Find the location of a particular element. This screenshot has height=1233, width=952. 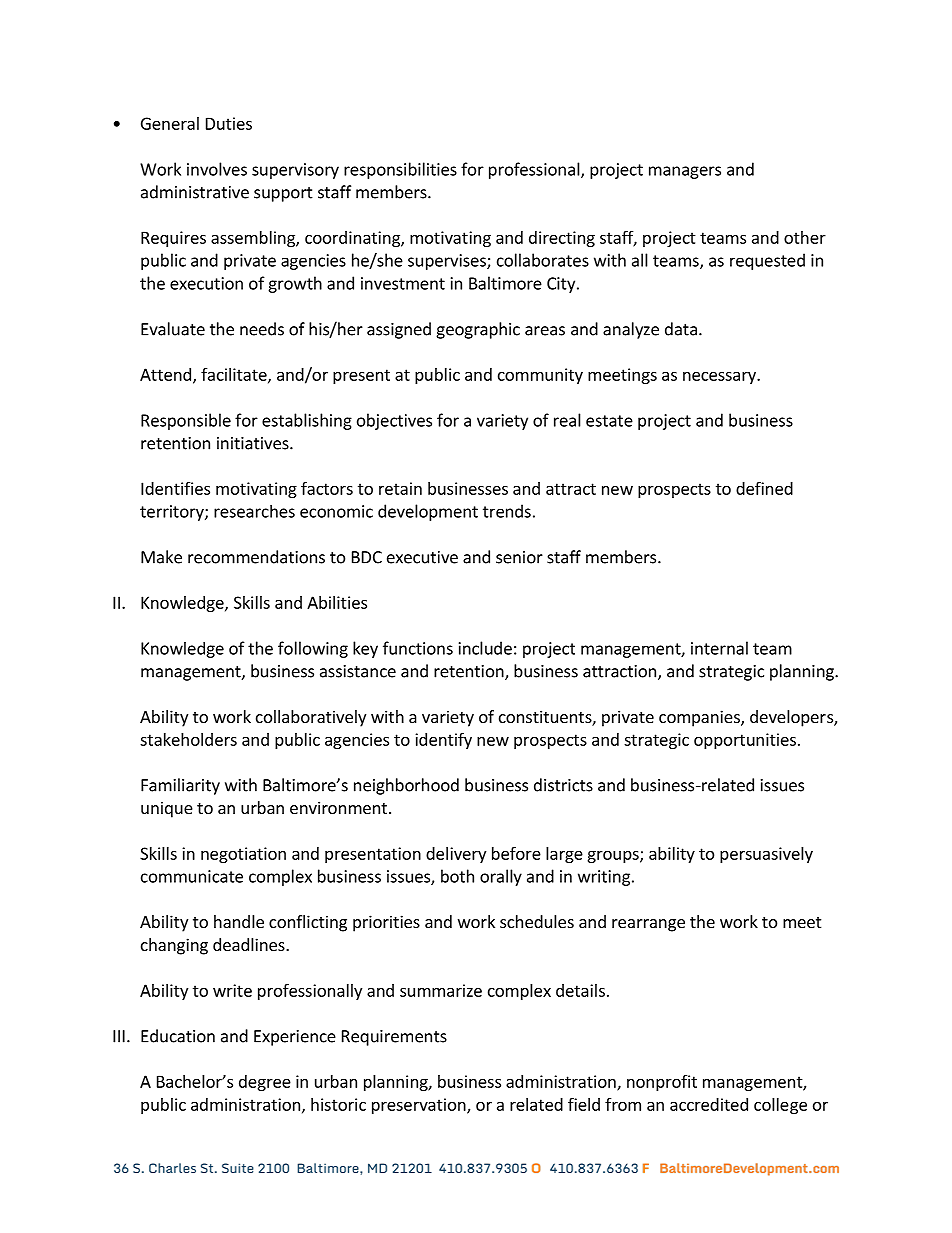

managers is located at coordinates (685, 172).
